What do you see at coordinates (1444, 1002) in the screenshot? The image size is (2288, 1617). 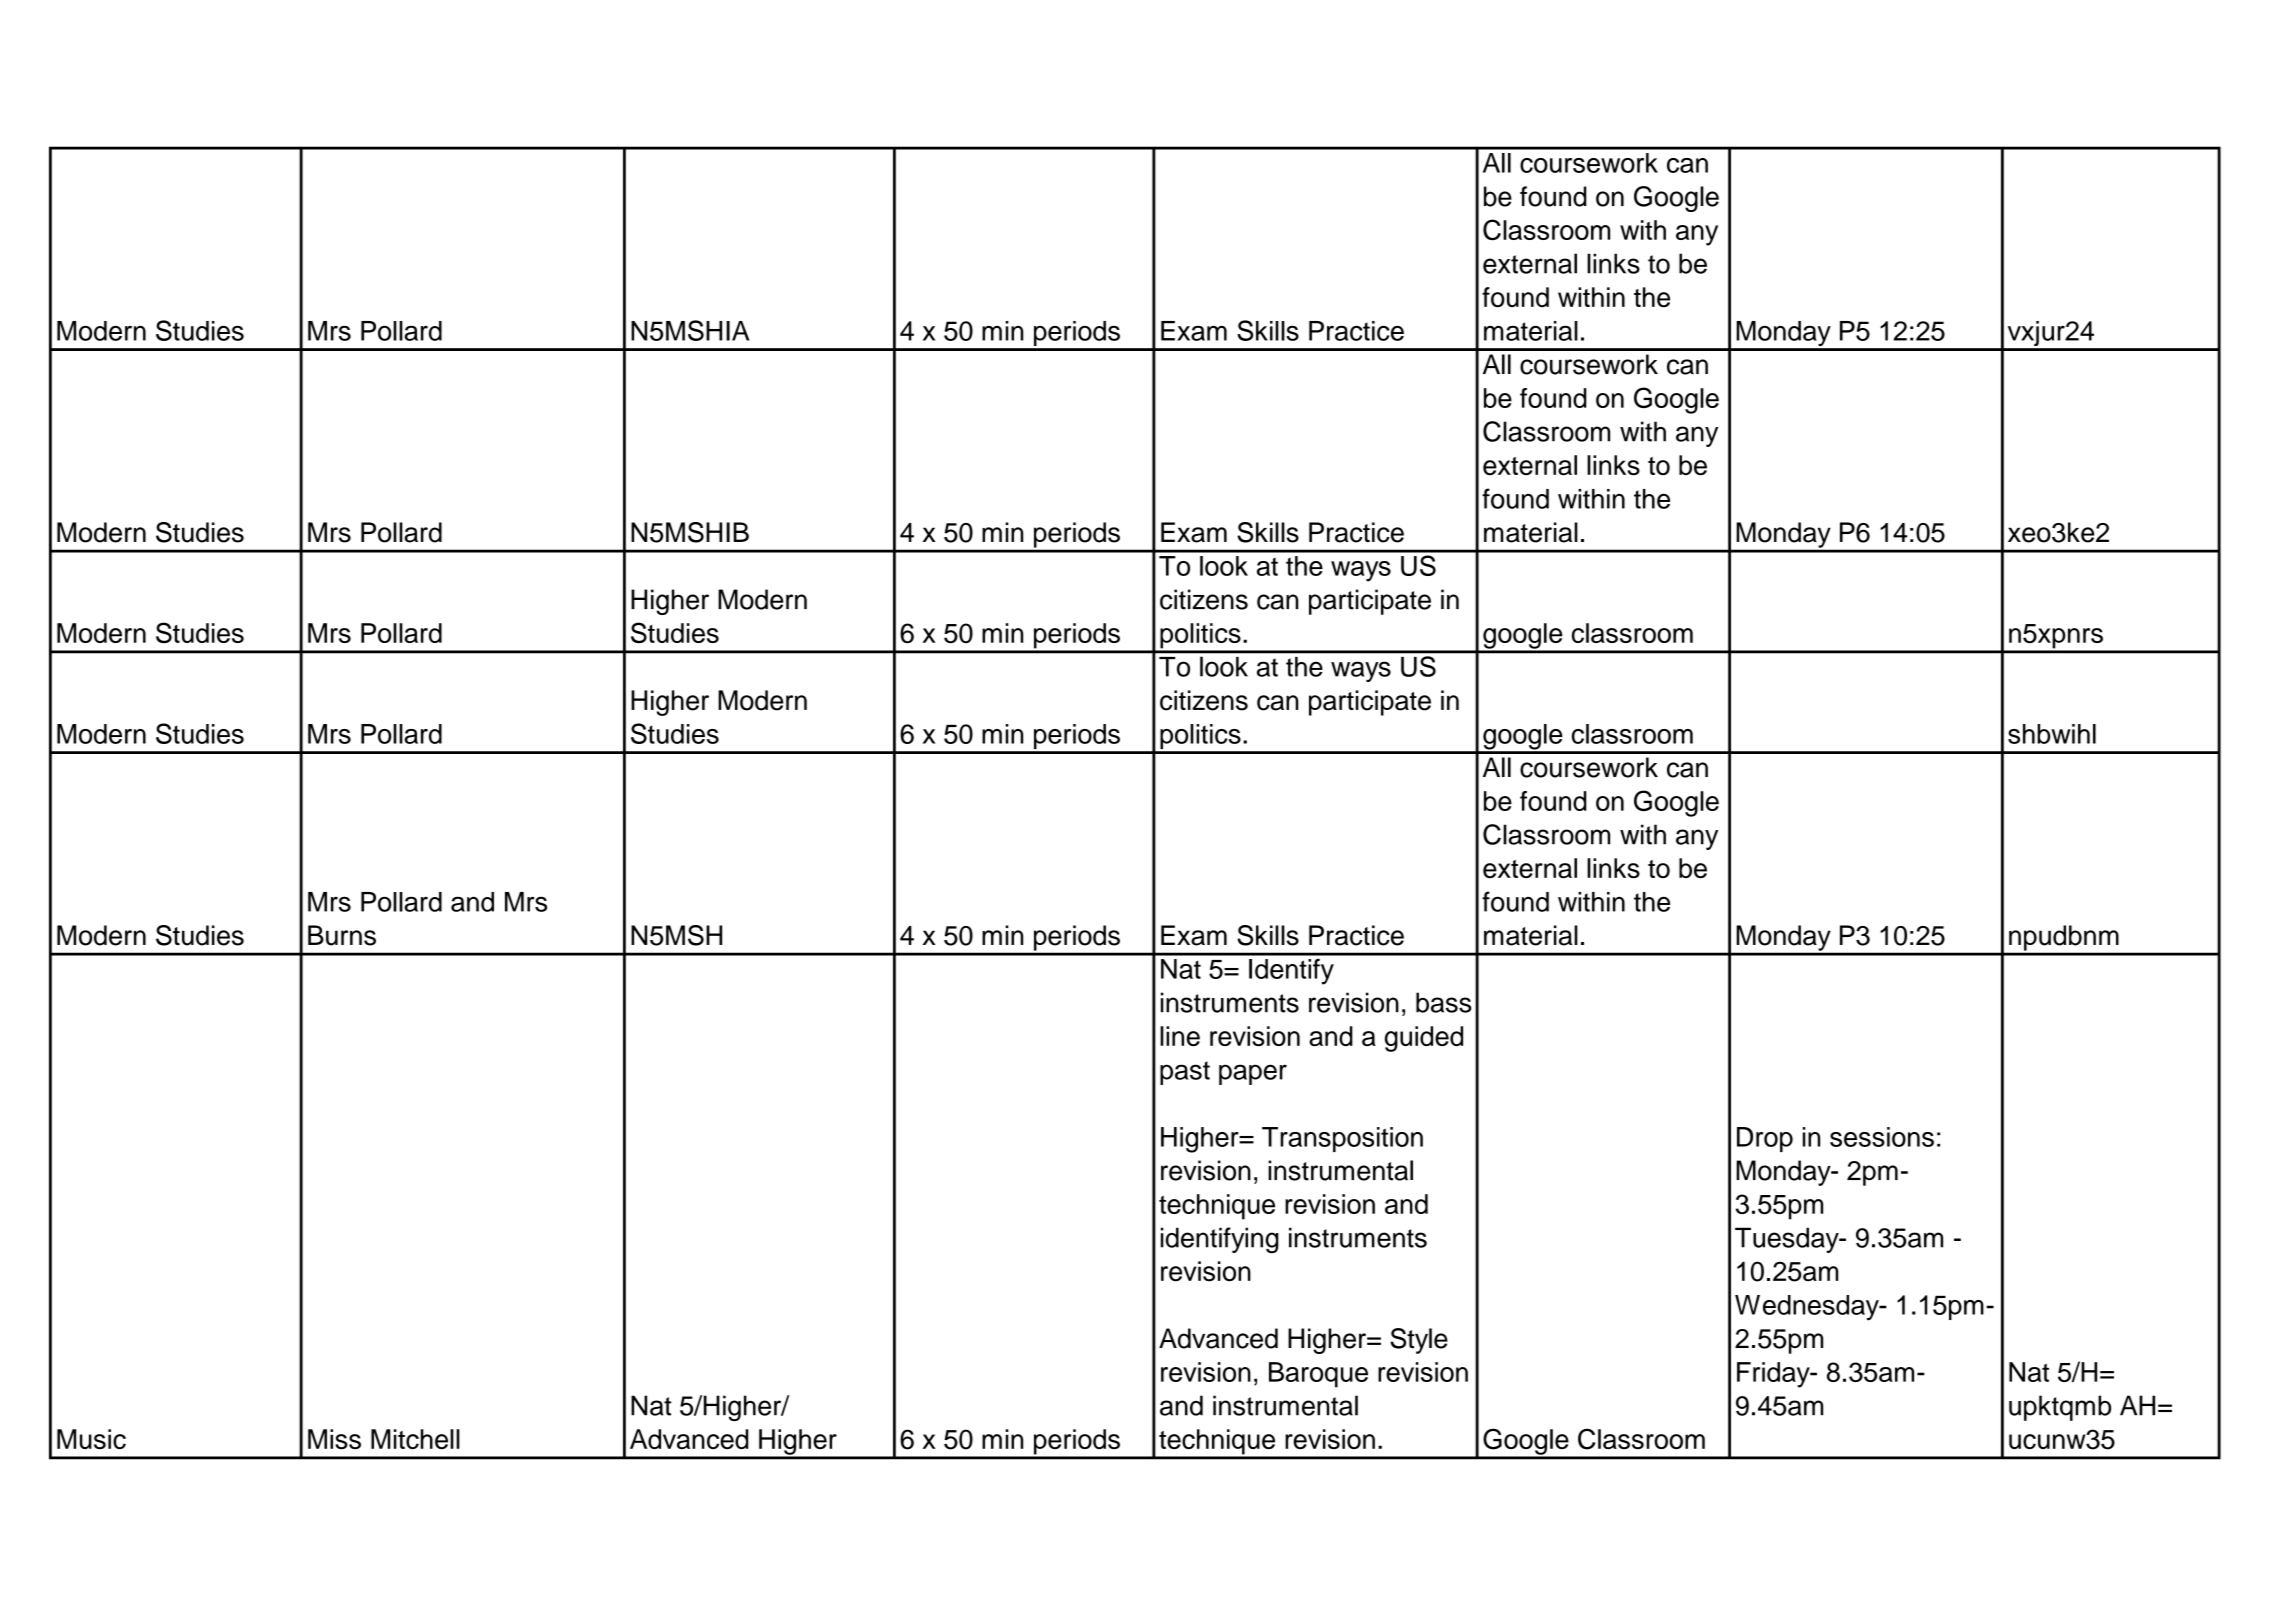 I see `bass` at bounding box center [1444, 1002].
